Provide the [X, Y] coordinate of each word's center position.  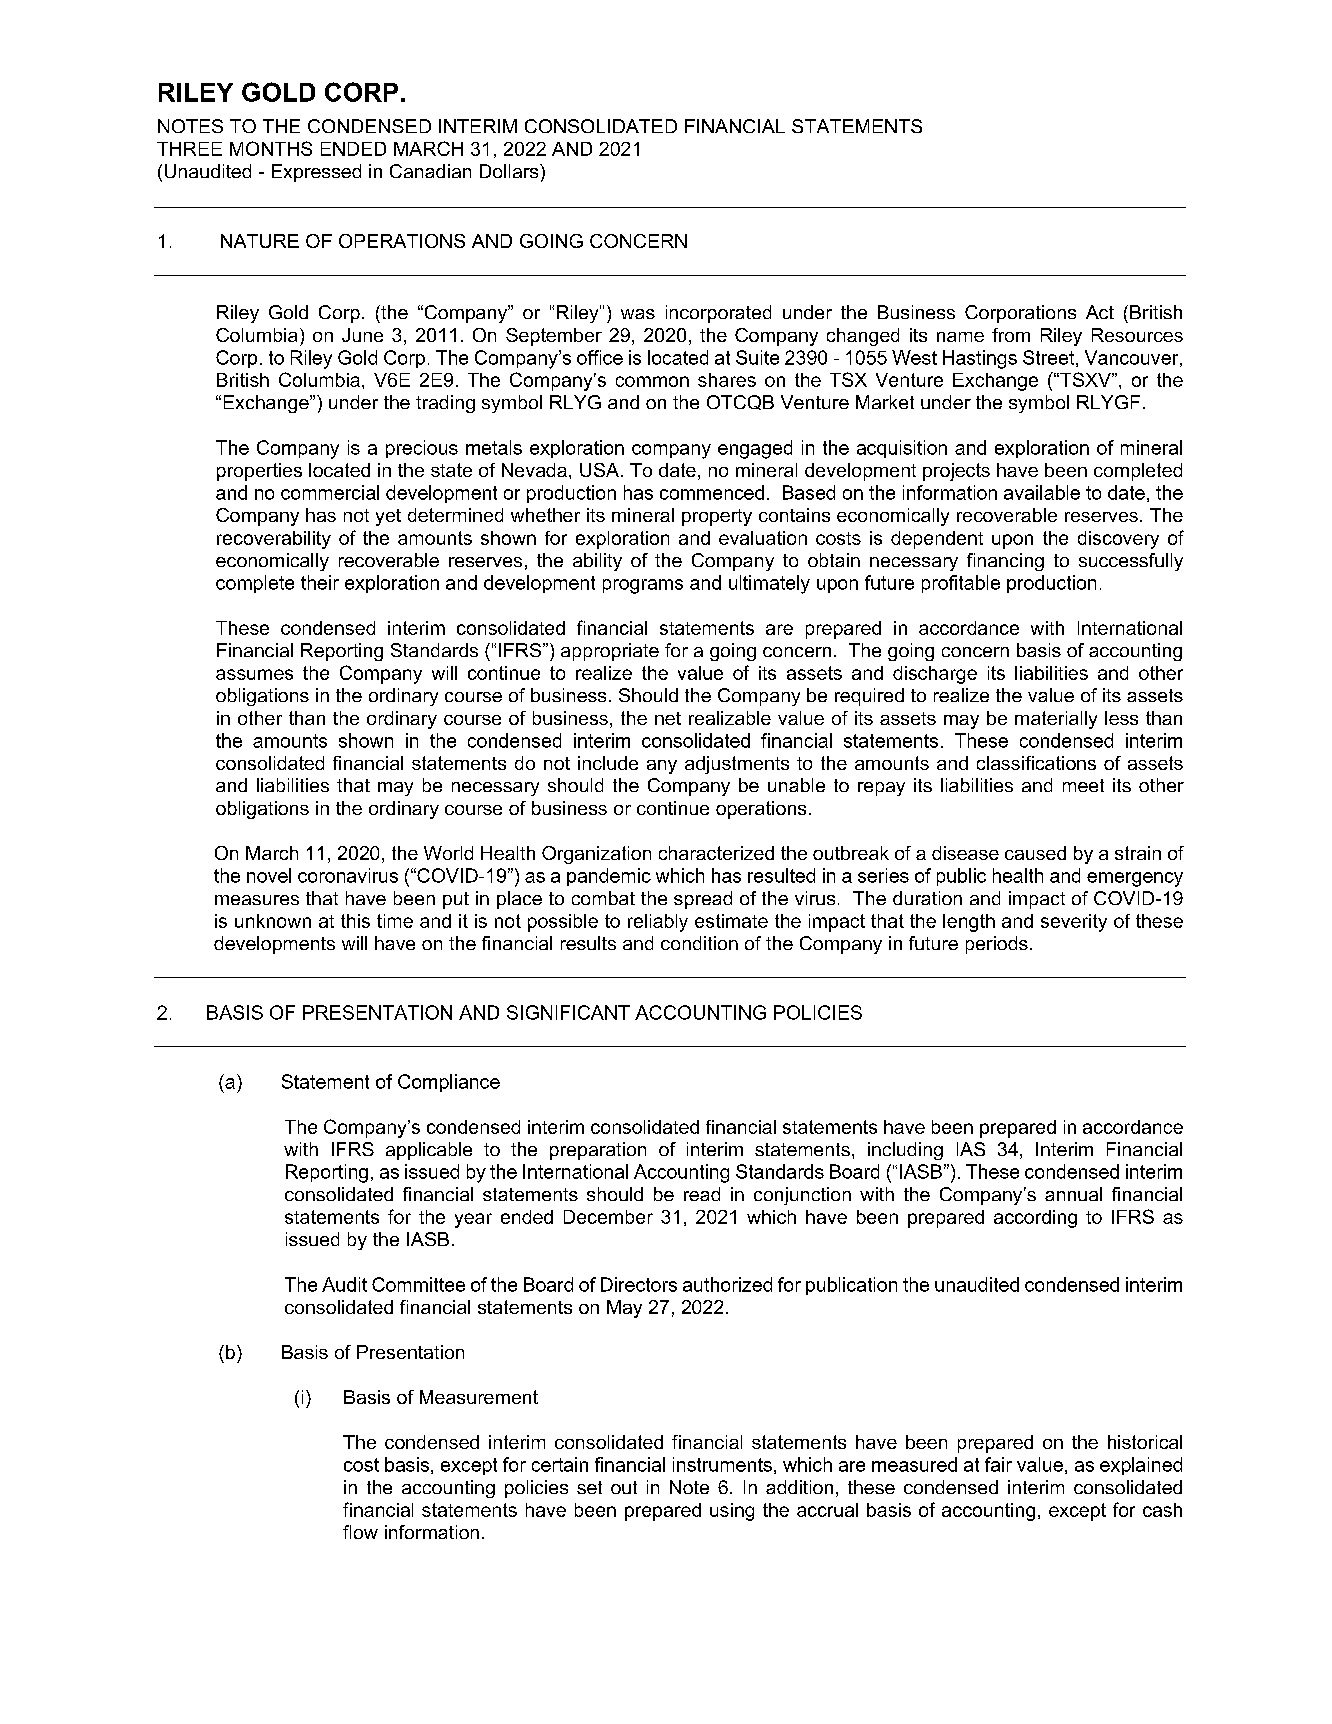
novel [269, 875]
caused [1035, 853]
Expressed [316, 173]
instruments [722, 1464]
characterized [716, 853]
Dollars [510, 171]
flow [360, 1532]
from [1011, 335]
